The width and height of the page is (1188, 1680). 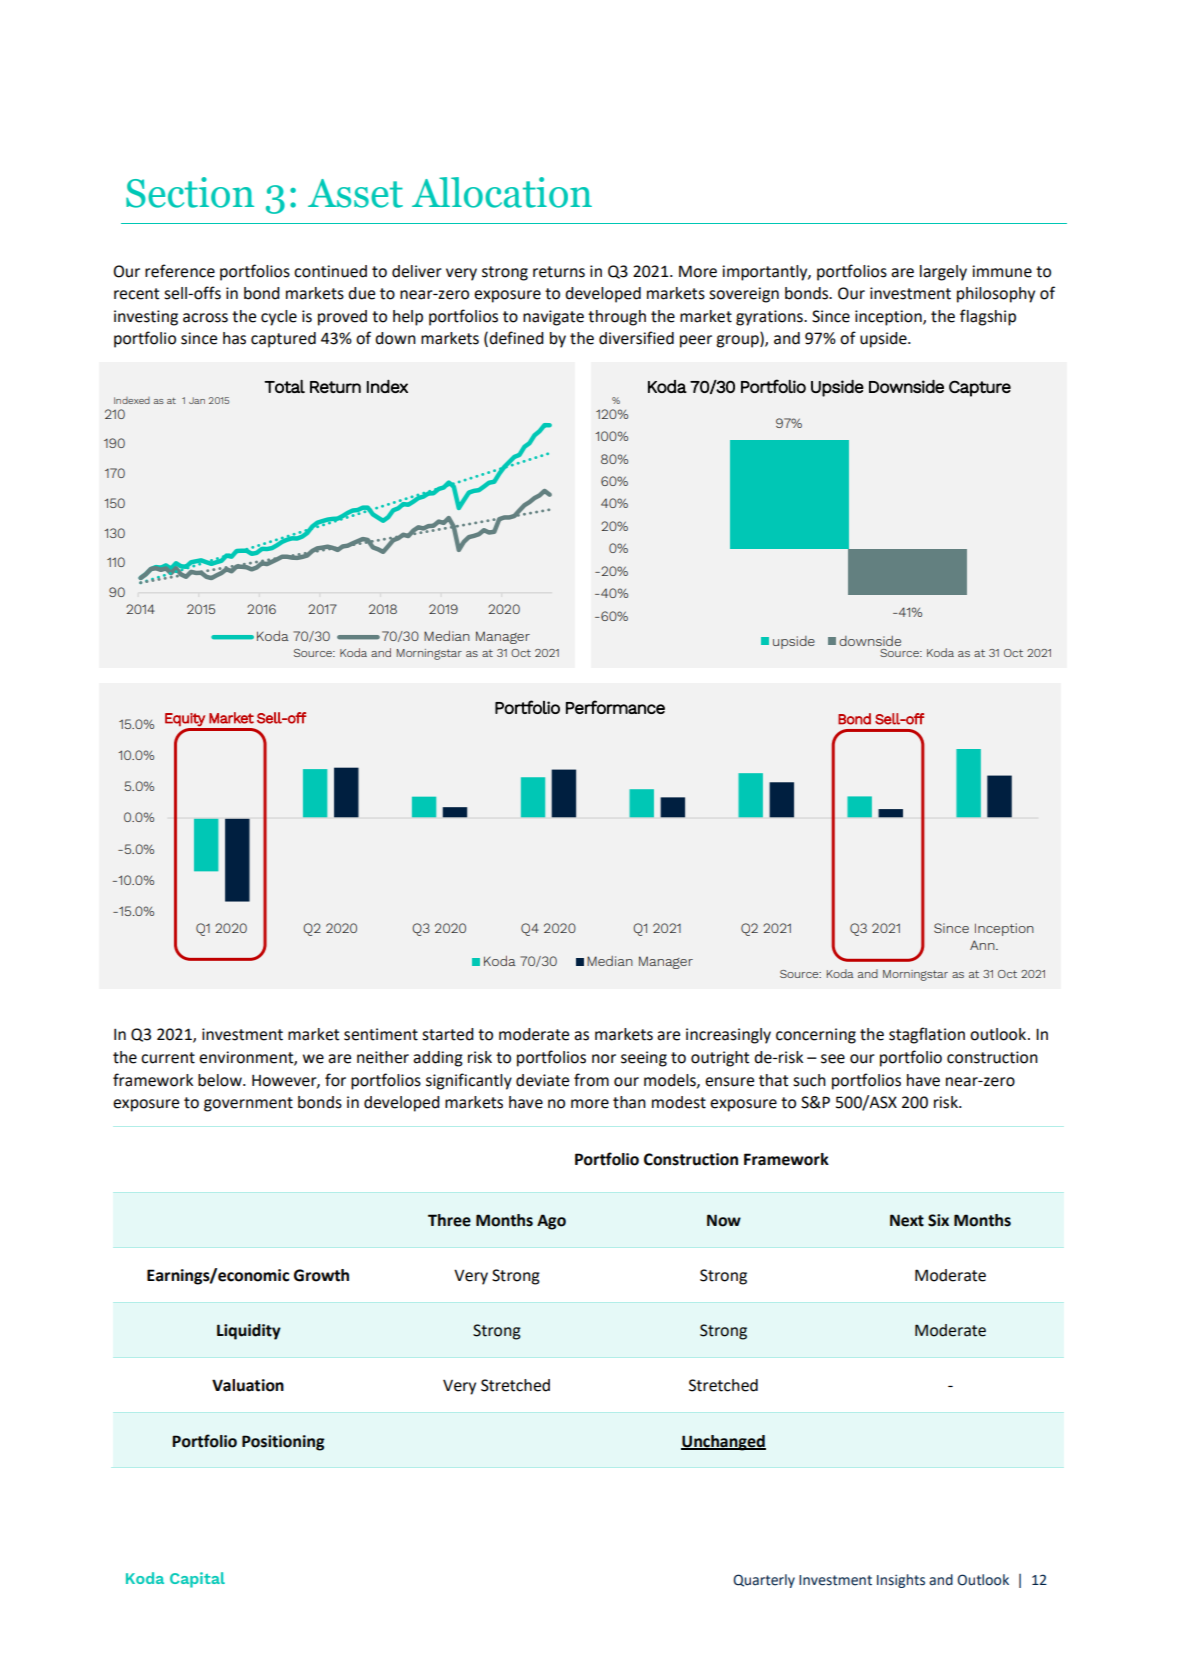 What do you see at coordinates (190, 192) in the page?
I see `Section` at bounding box center [190, 192].
